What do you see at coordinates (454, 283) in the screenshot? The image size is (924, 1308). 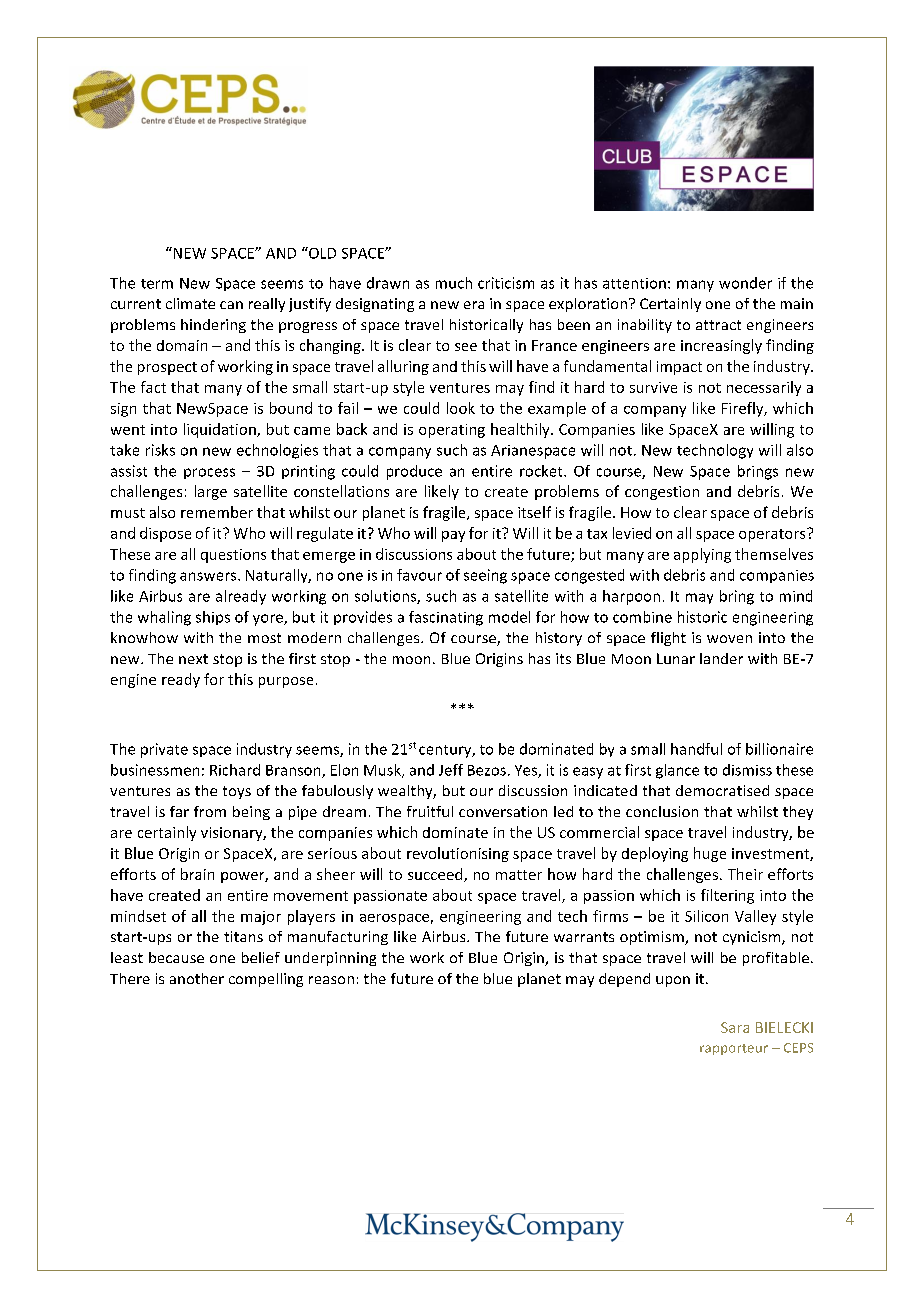 I see `much` at bounding box center [454, 283].
